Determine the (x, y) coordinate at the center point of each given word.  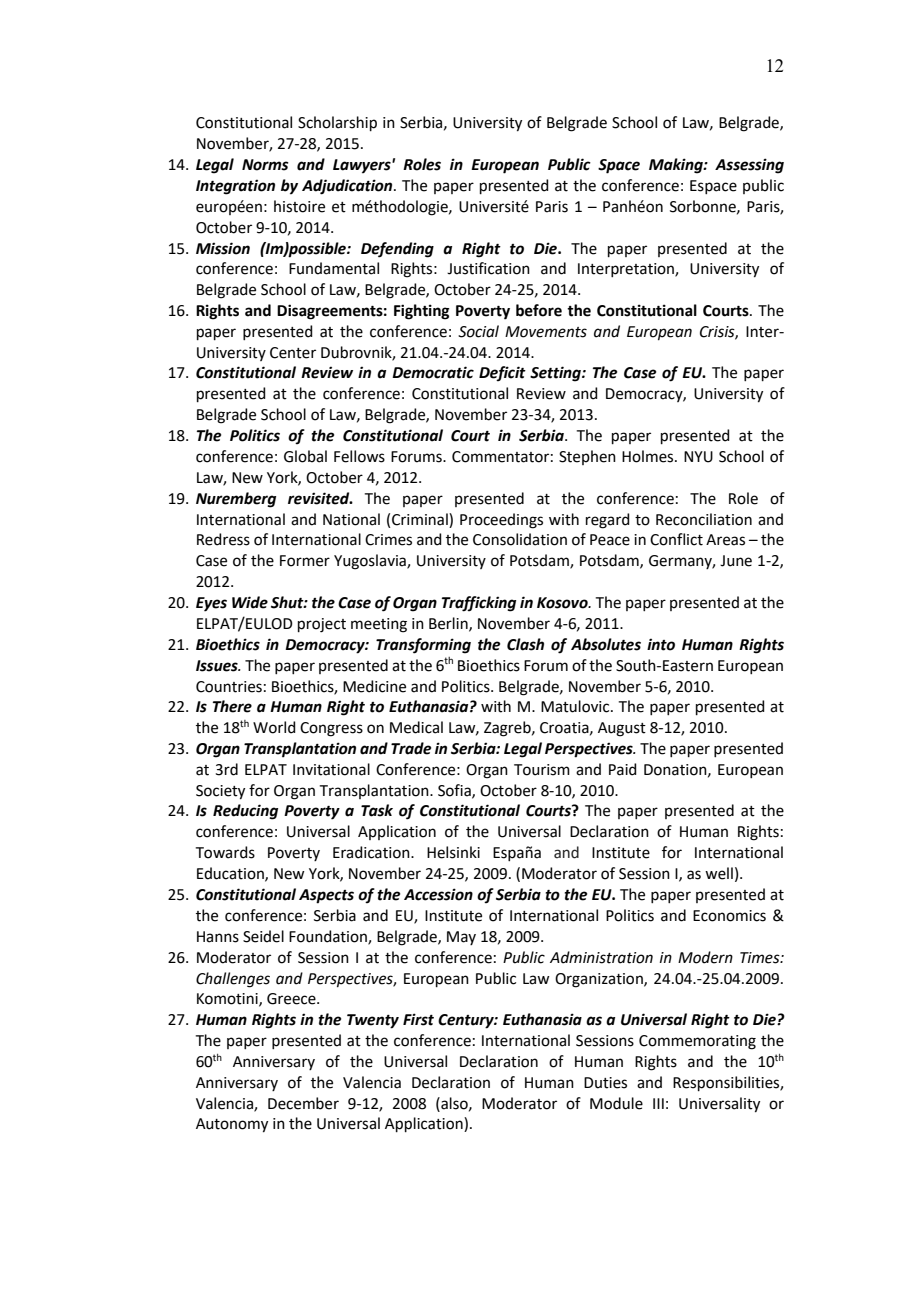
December (303, 1103)
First (418, 1019)
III (658, 1103)
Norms (265, 165)
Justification (488, 268)
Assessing (749, 166)
